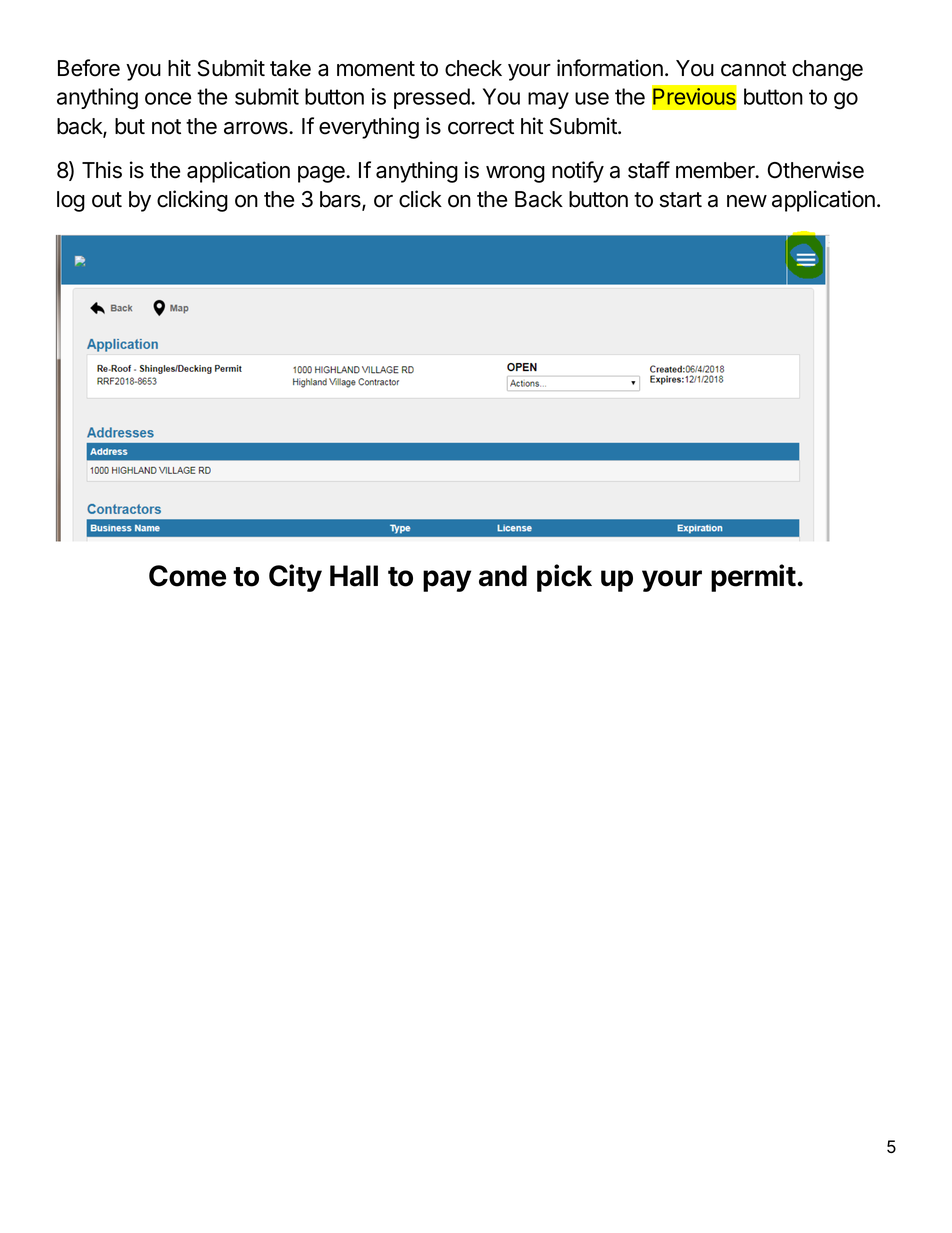  I want to click on out, so click(107, 200).
